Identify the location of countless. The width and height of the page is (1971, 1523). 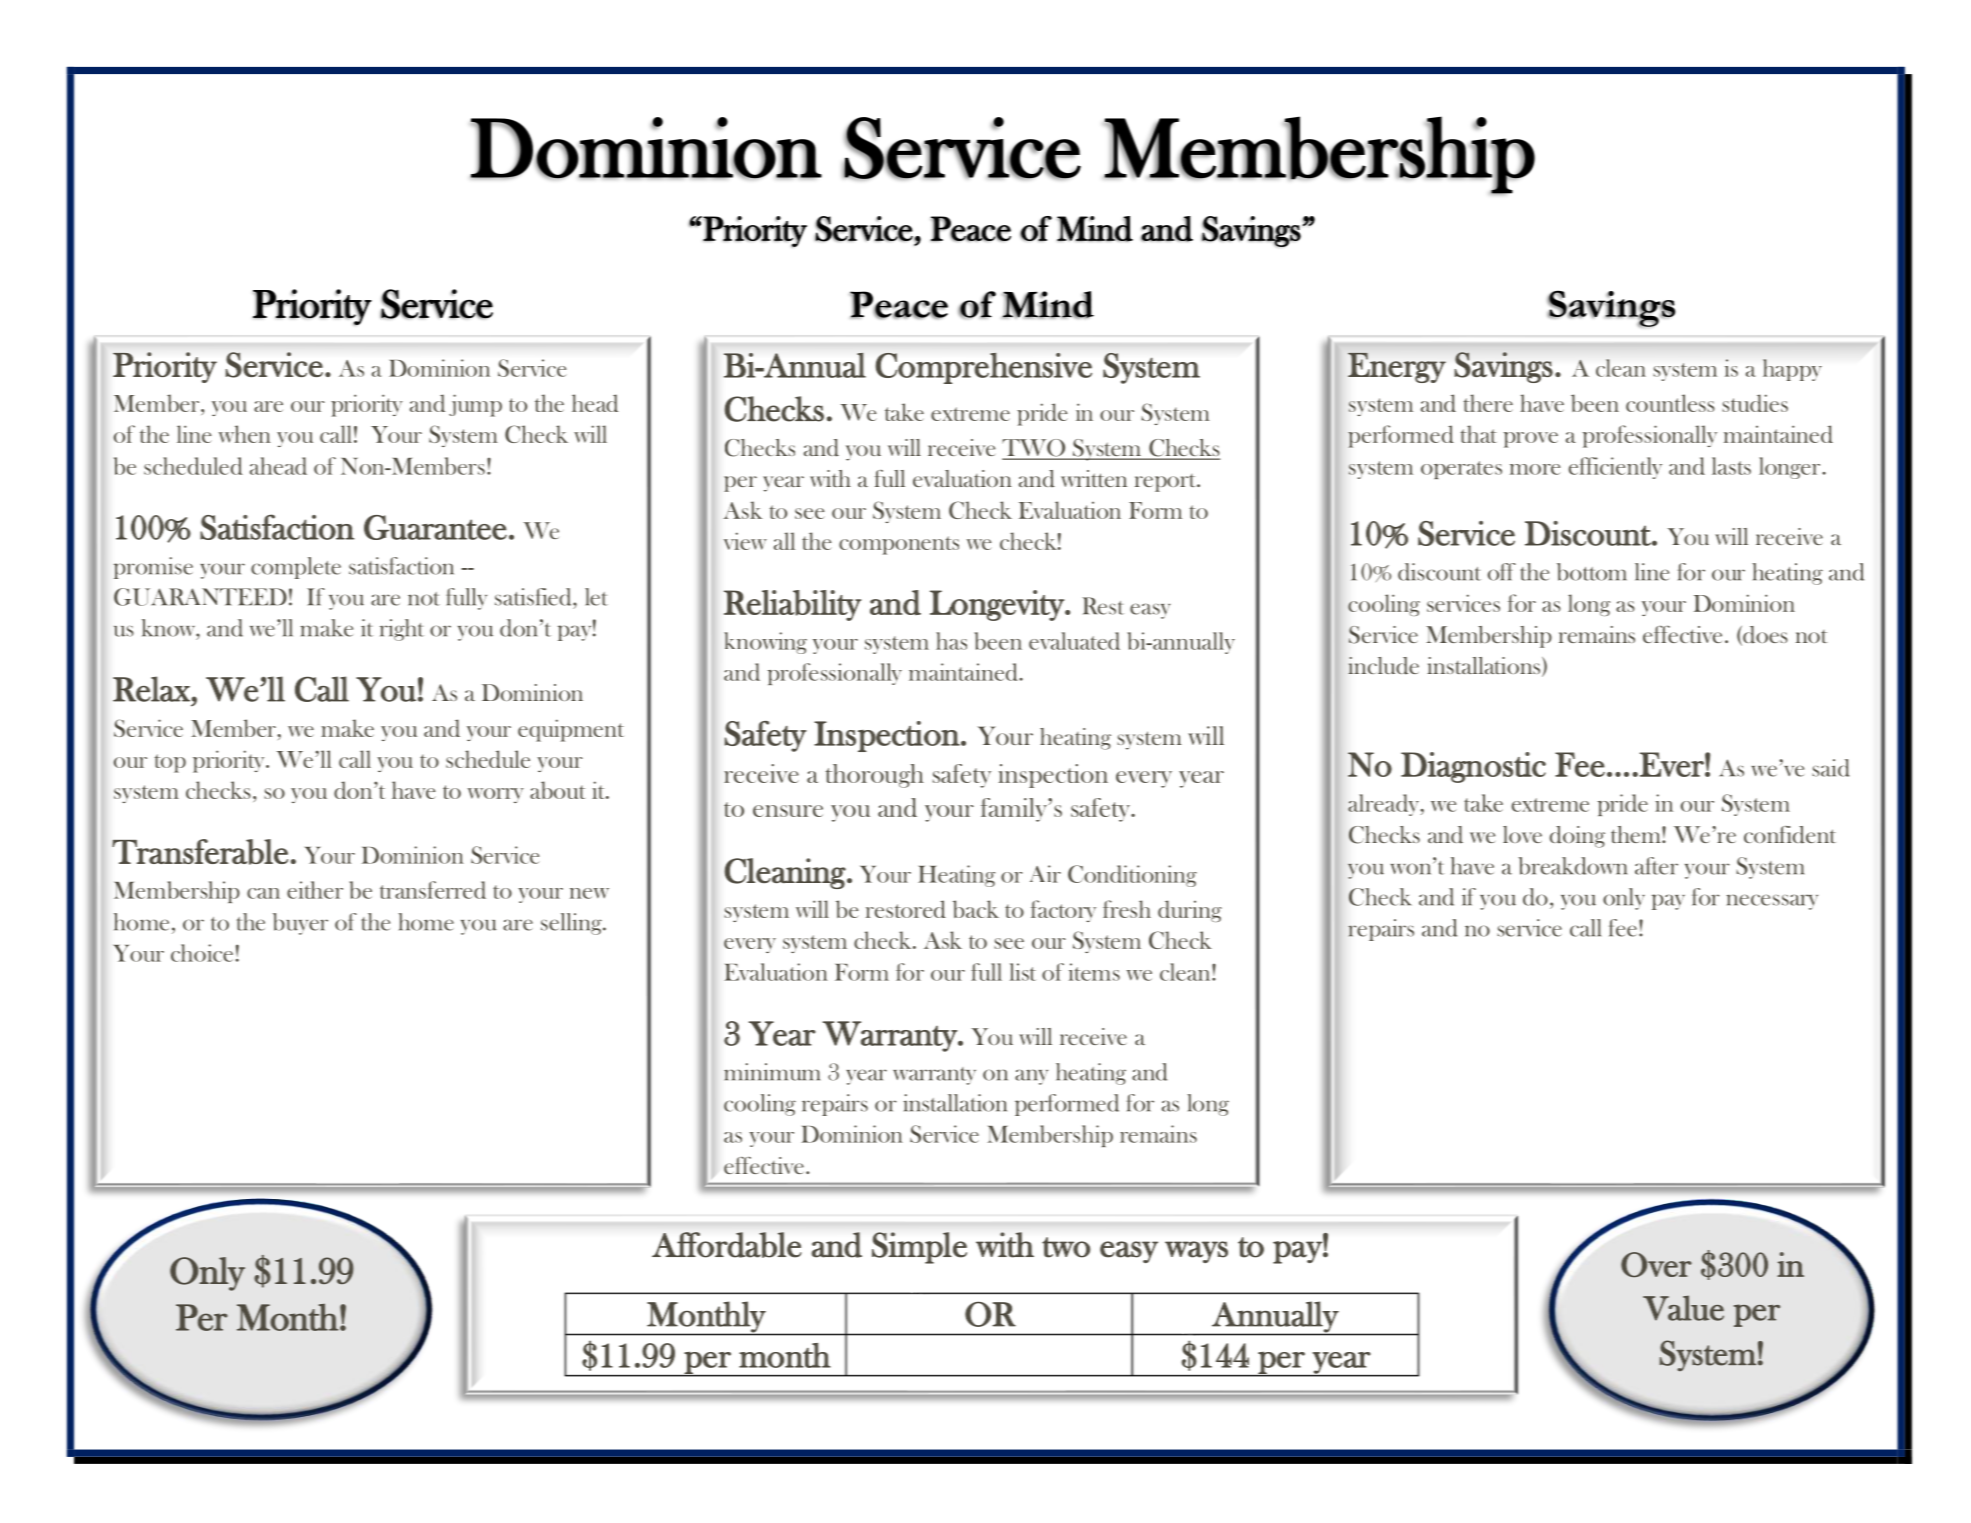
(1670, 403).
